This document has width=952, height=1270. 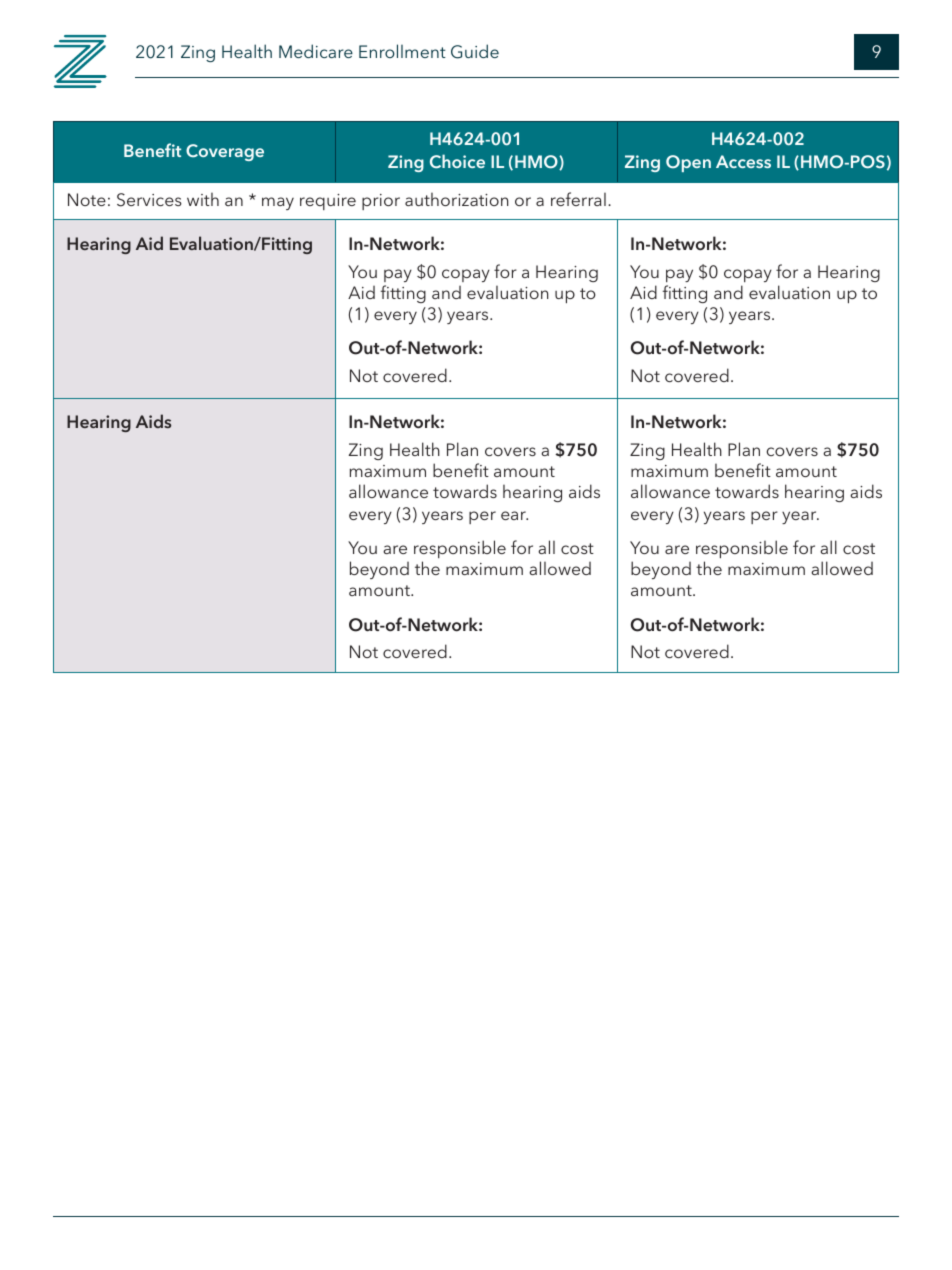 What do you see at coordinates (402, 51) in the document?
I see `Enrollment` at bounding box center [402, 51].
